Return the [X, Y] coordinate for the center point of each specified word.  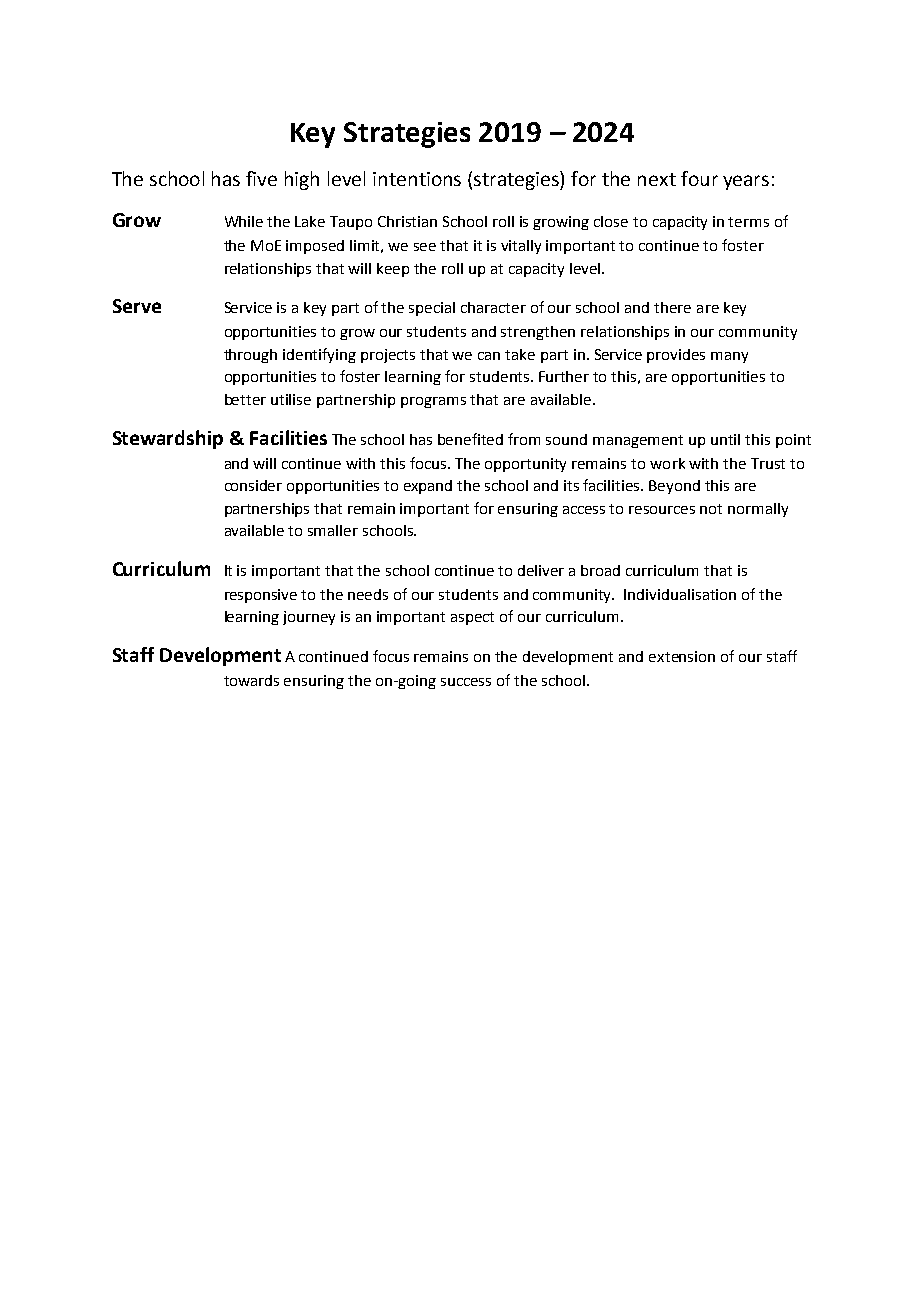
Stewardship [168, 439]
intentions [417, 179]
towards [251, 680]
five [261, 178]
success [466, 682]
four [699, 178]
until [725, 439]
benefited [470, 439]
